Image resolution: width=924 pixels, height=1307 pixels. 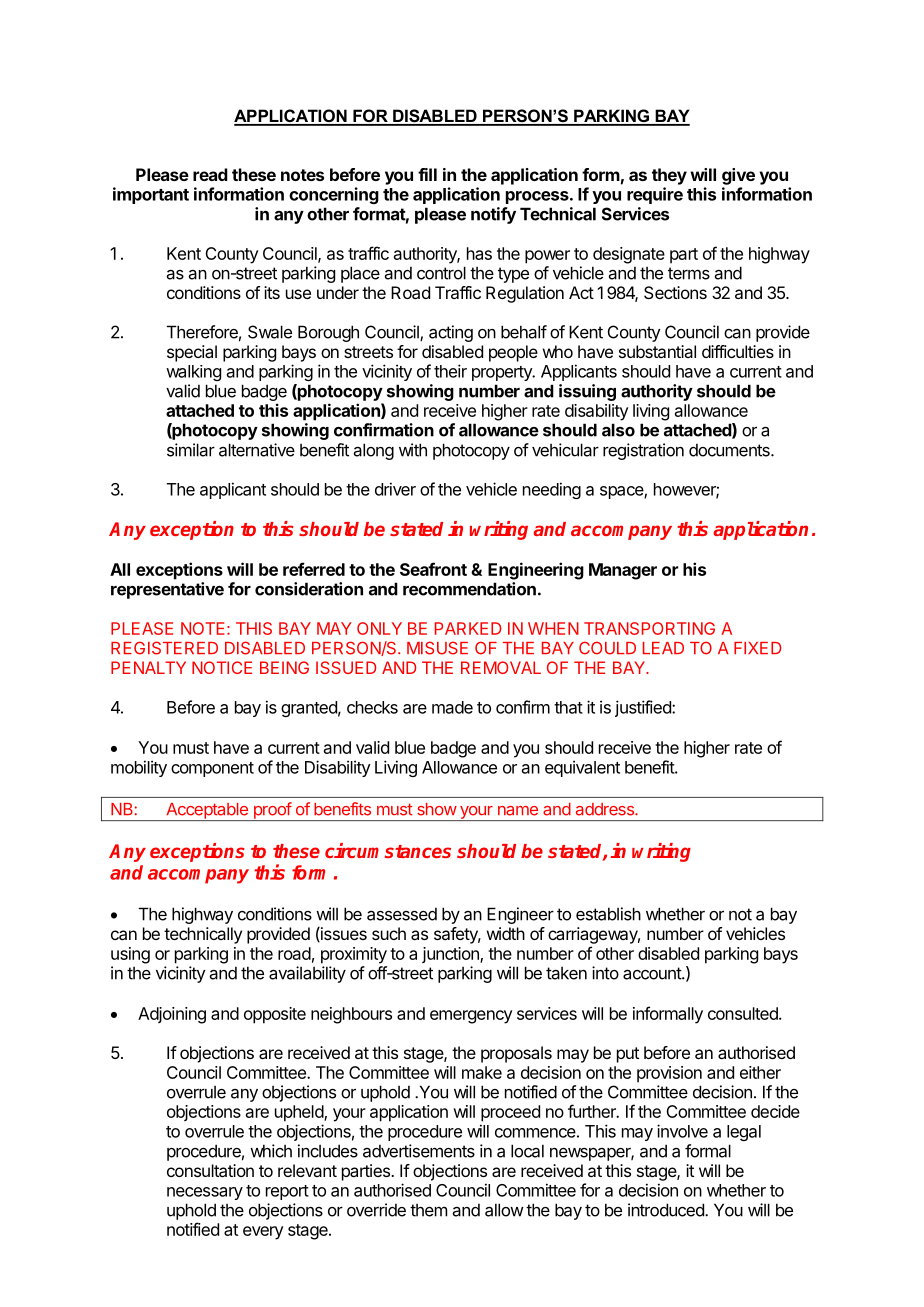 What do you see at coordinates (644, 708) in the screenshot?
I see `justified` at bounding box center [644, 708].
